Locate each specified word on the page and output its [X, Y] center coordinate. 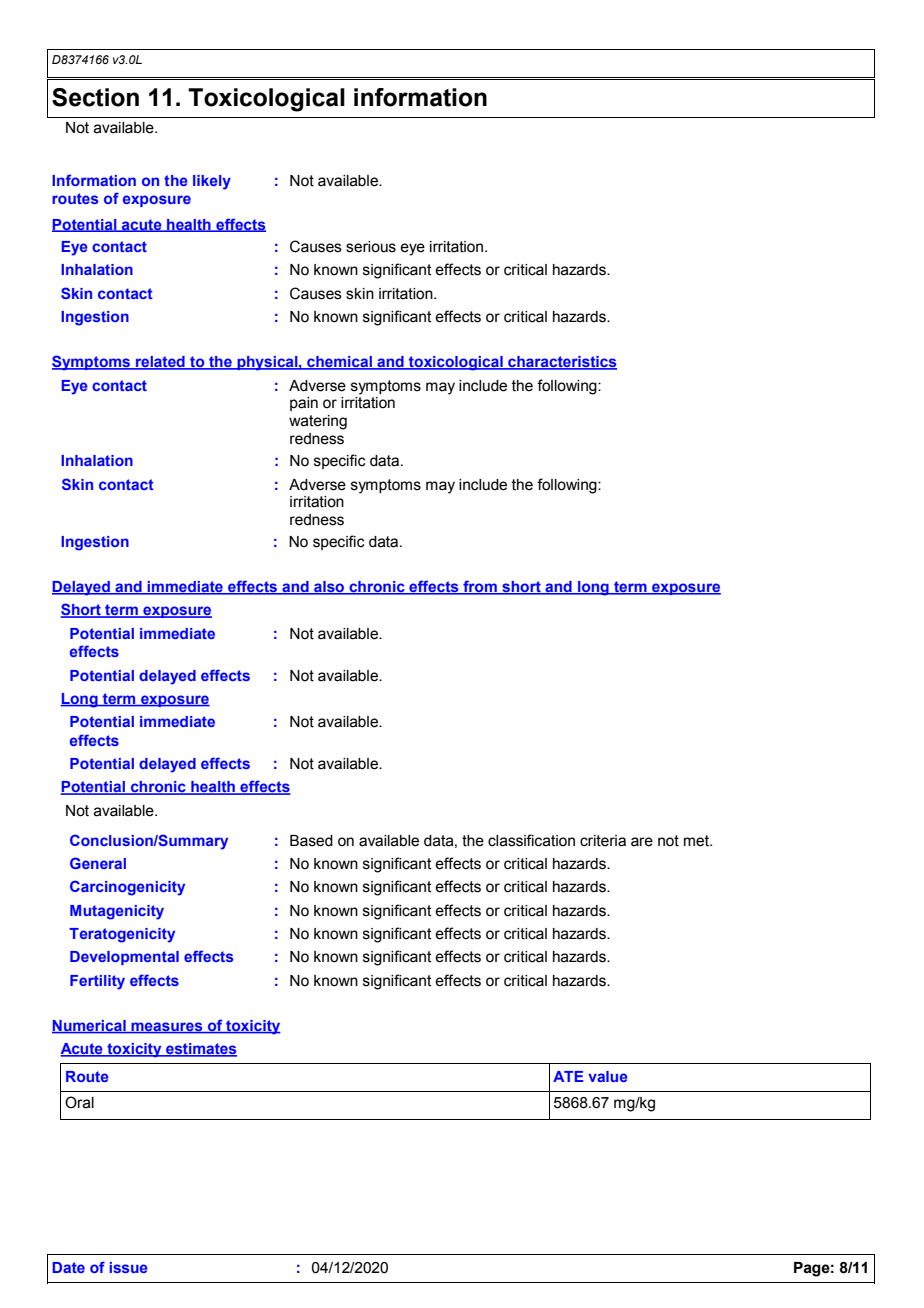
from [480, 587]
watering [318, 422]
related [160, 363]
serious [371, 247]
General [98, 863]
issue [128, 1267]
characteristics [561, 363]
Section [95, 97]
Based [311, 841]
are [642, 842]
